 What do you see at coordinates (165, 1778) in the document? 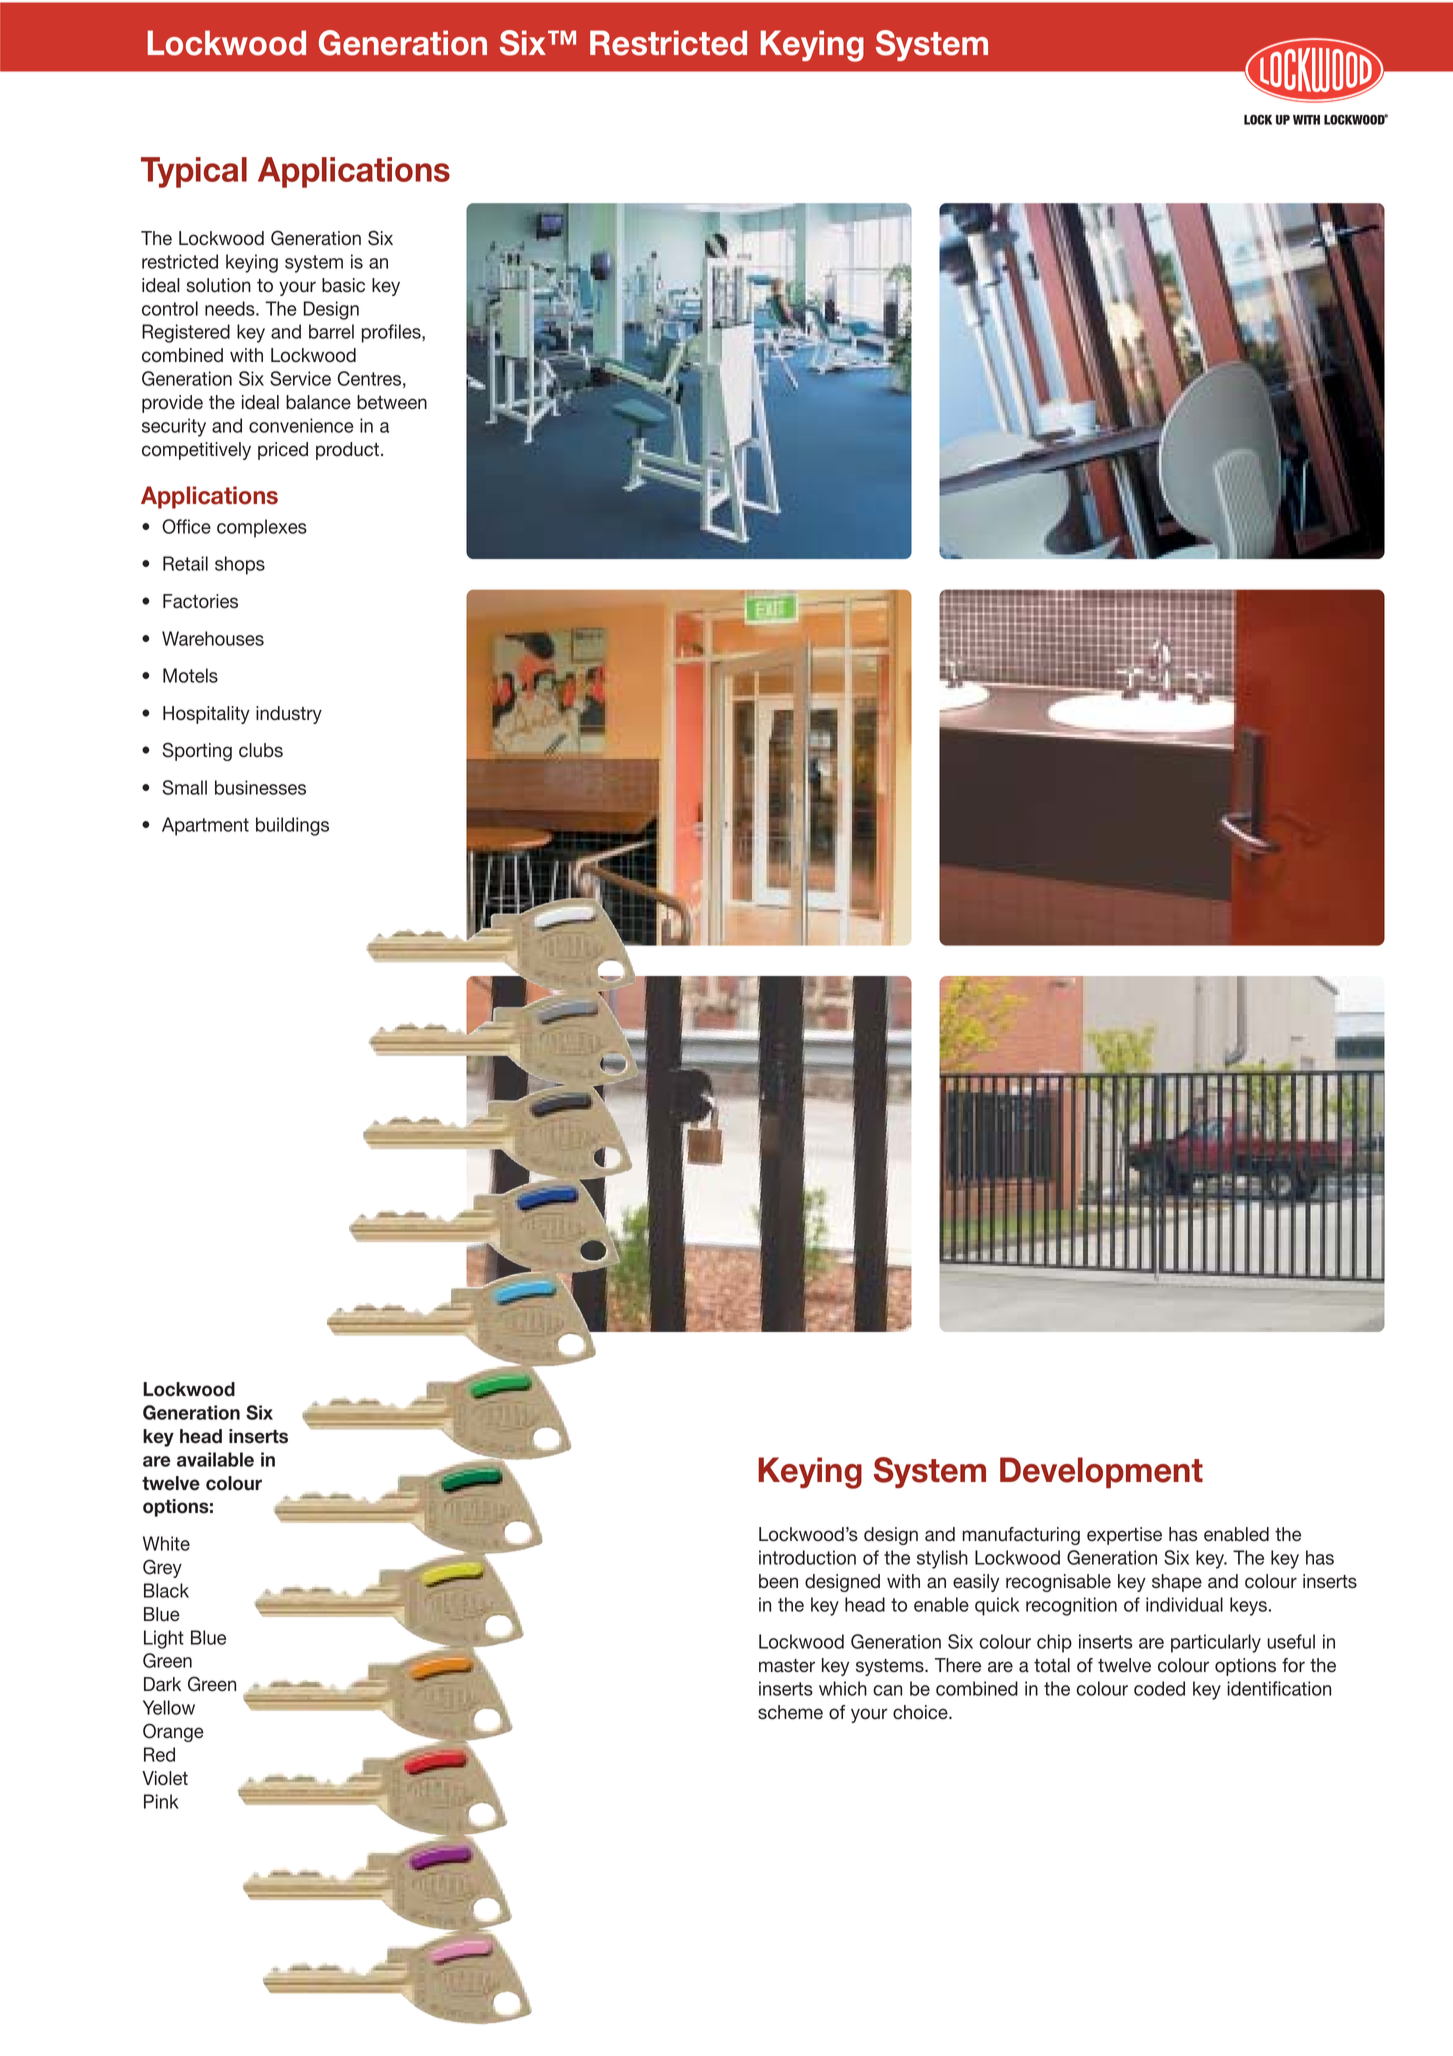
I see `Violet` at bounding box center [165, 1778].
